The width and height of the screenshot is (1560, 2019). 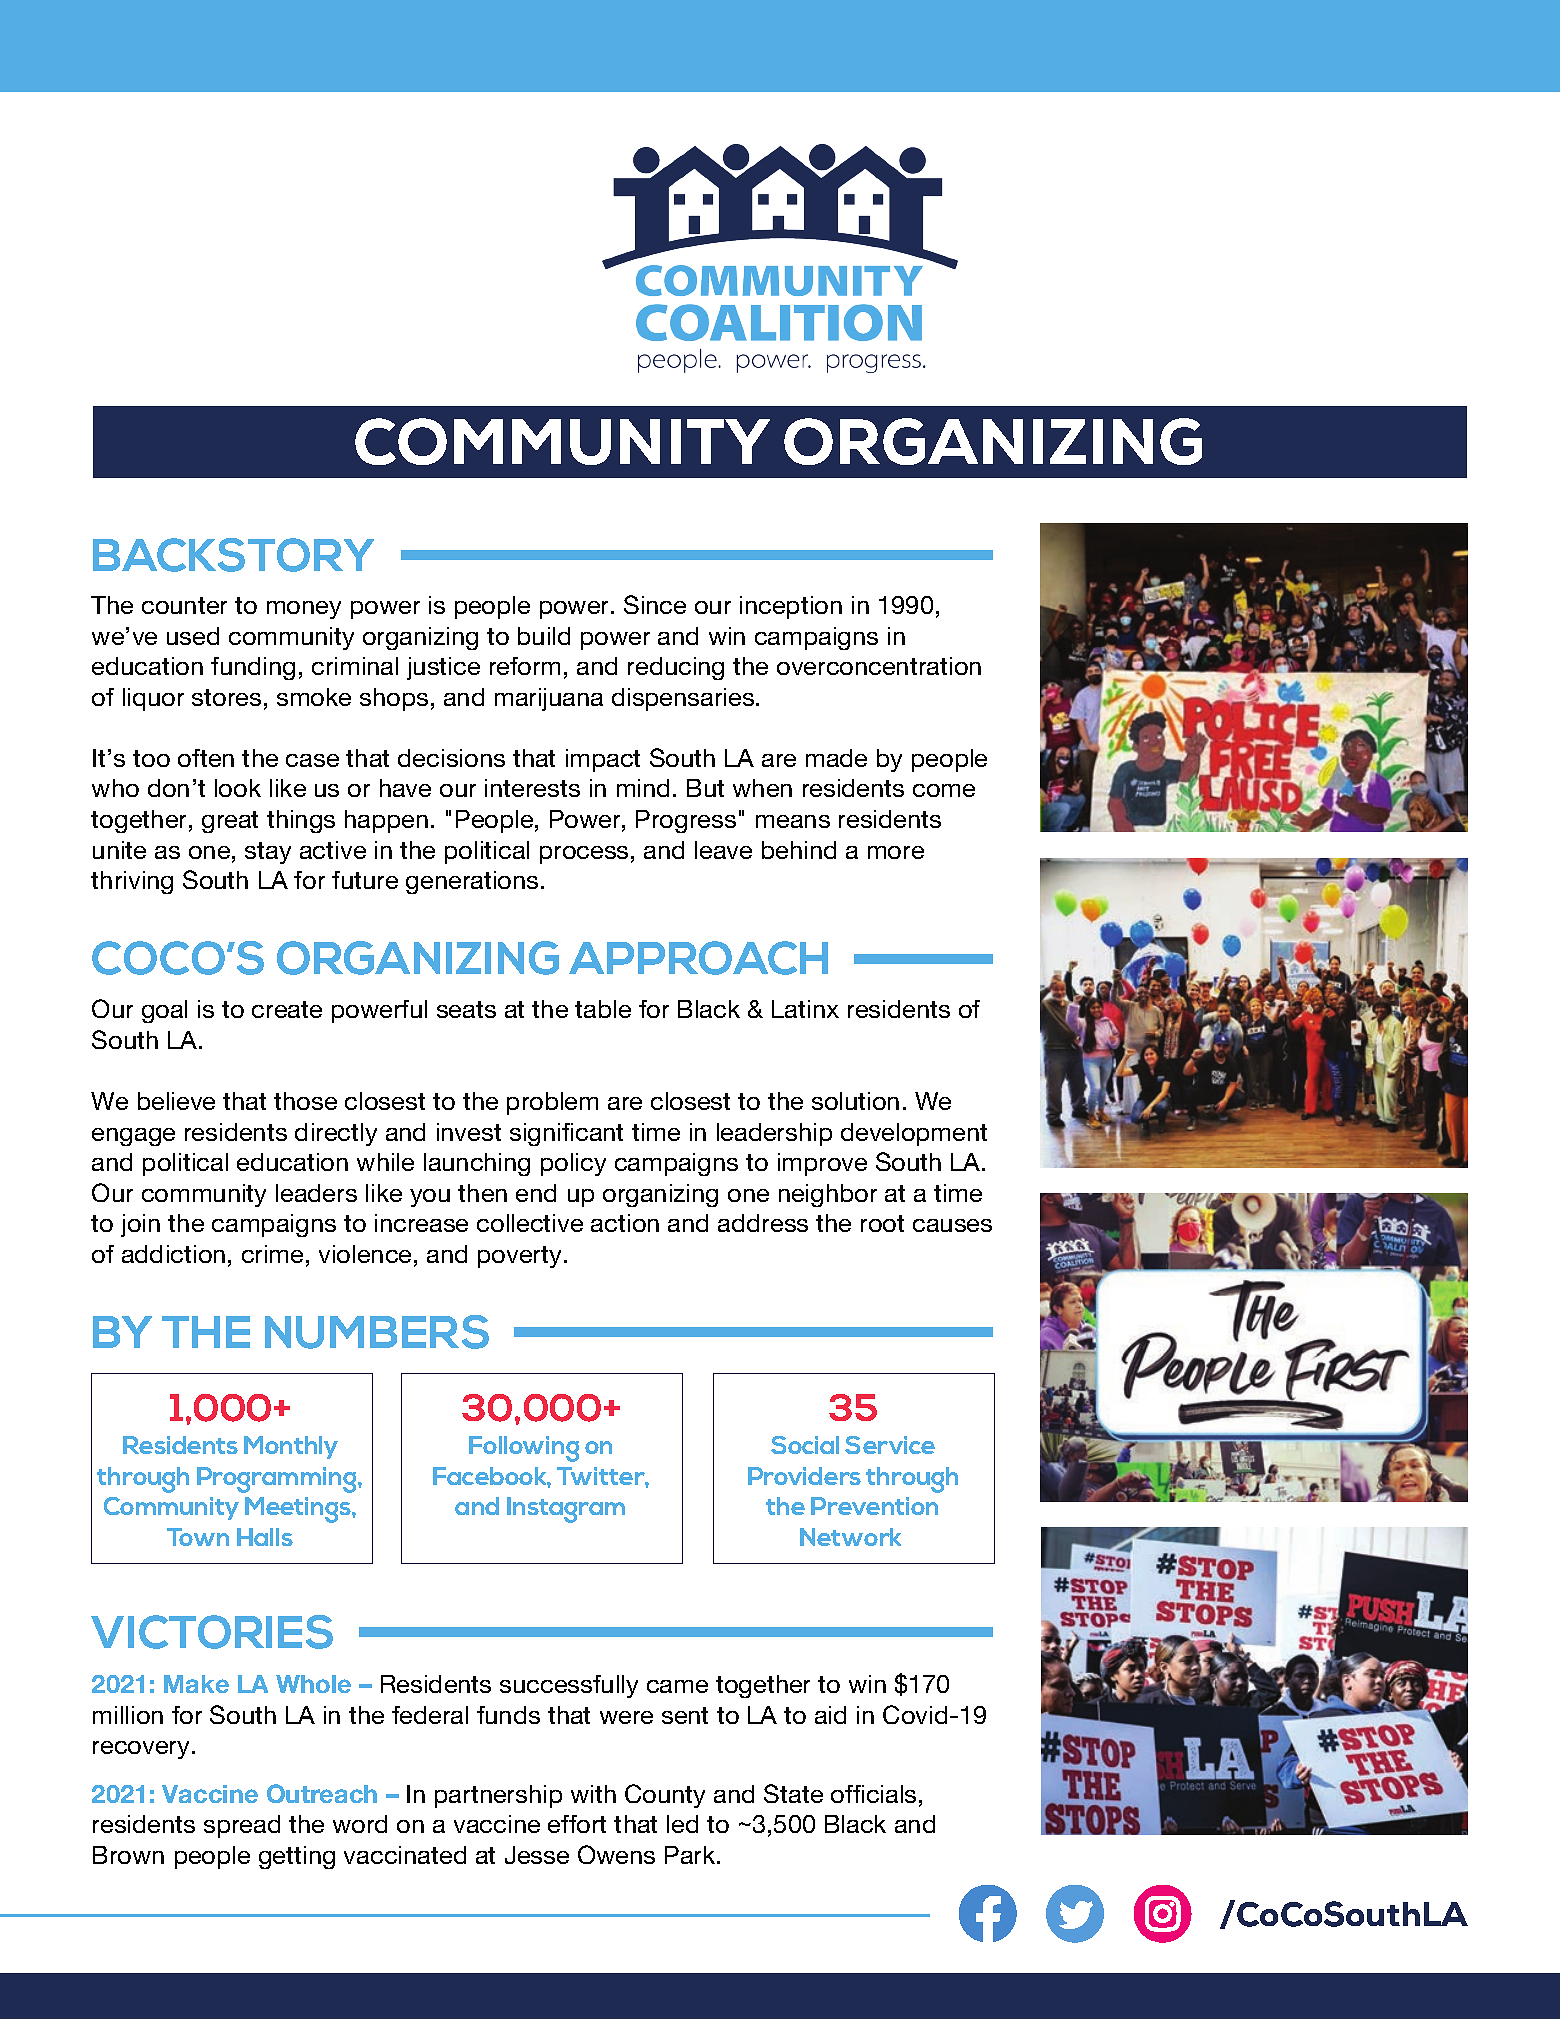 What do you see at coordinates (184, 605) in the screenshot?
I see `counter` at bounding box center [184, 605].
